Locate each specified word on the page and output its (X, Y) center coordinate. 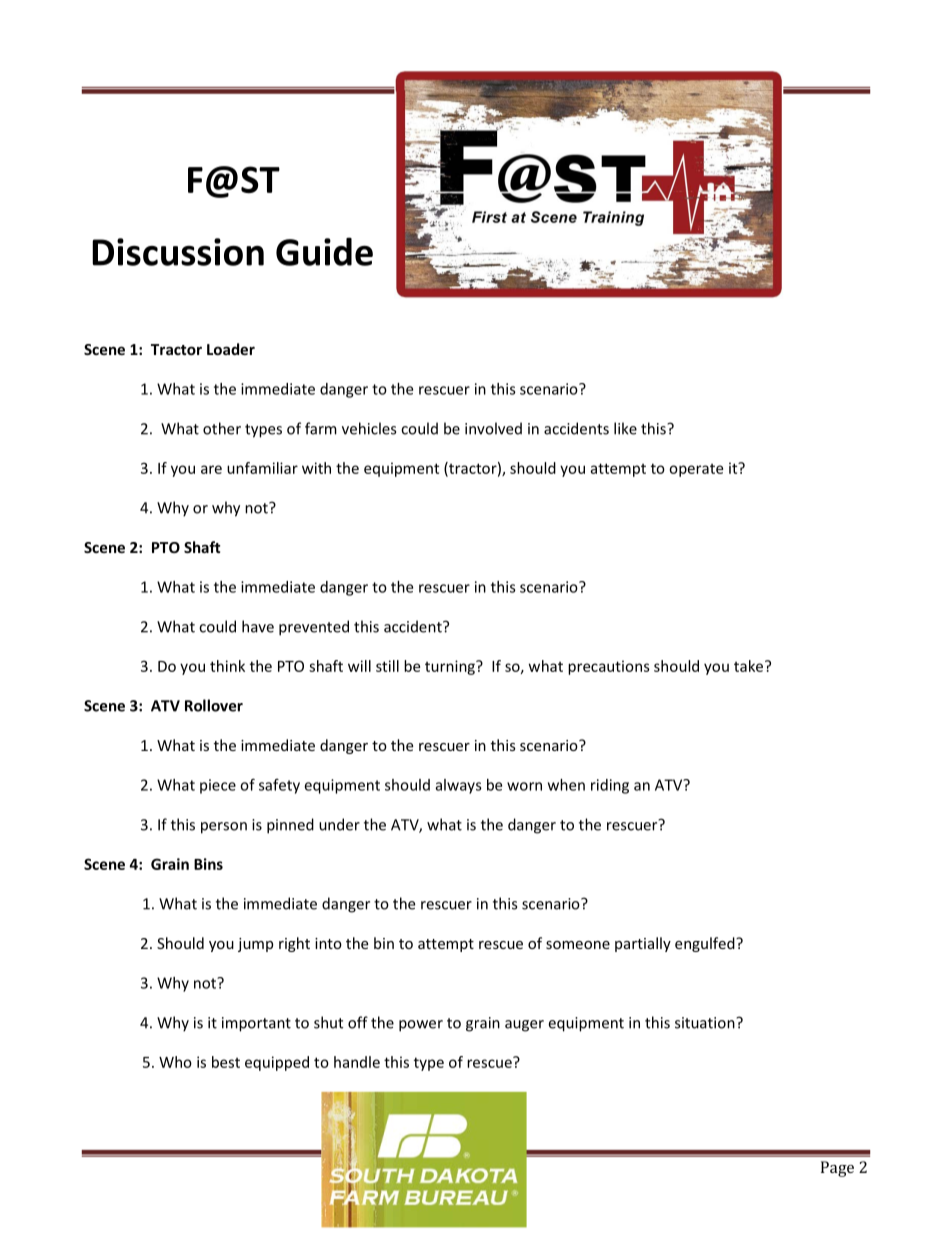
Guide (324, 251)
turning (451, 667)
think (227, 666)
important (256, 1024)
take (750, 666)
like (625, 428)
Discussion (178, 252)
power (421, 1026)
